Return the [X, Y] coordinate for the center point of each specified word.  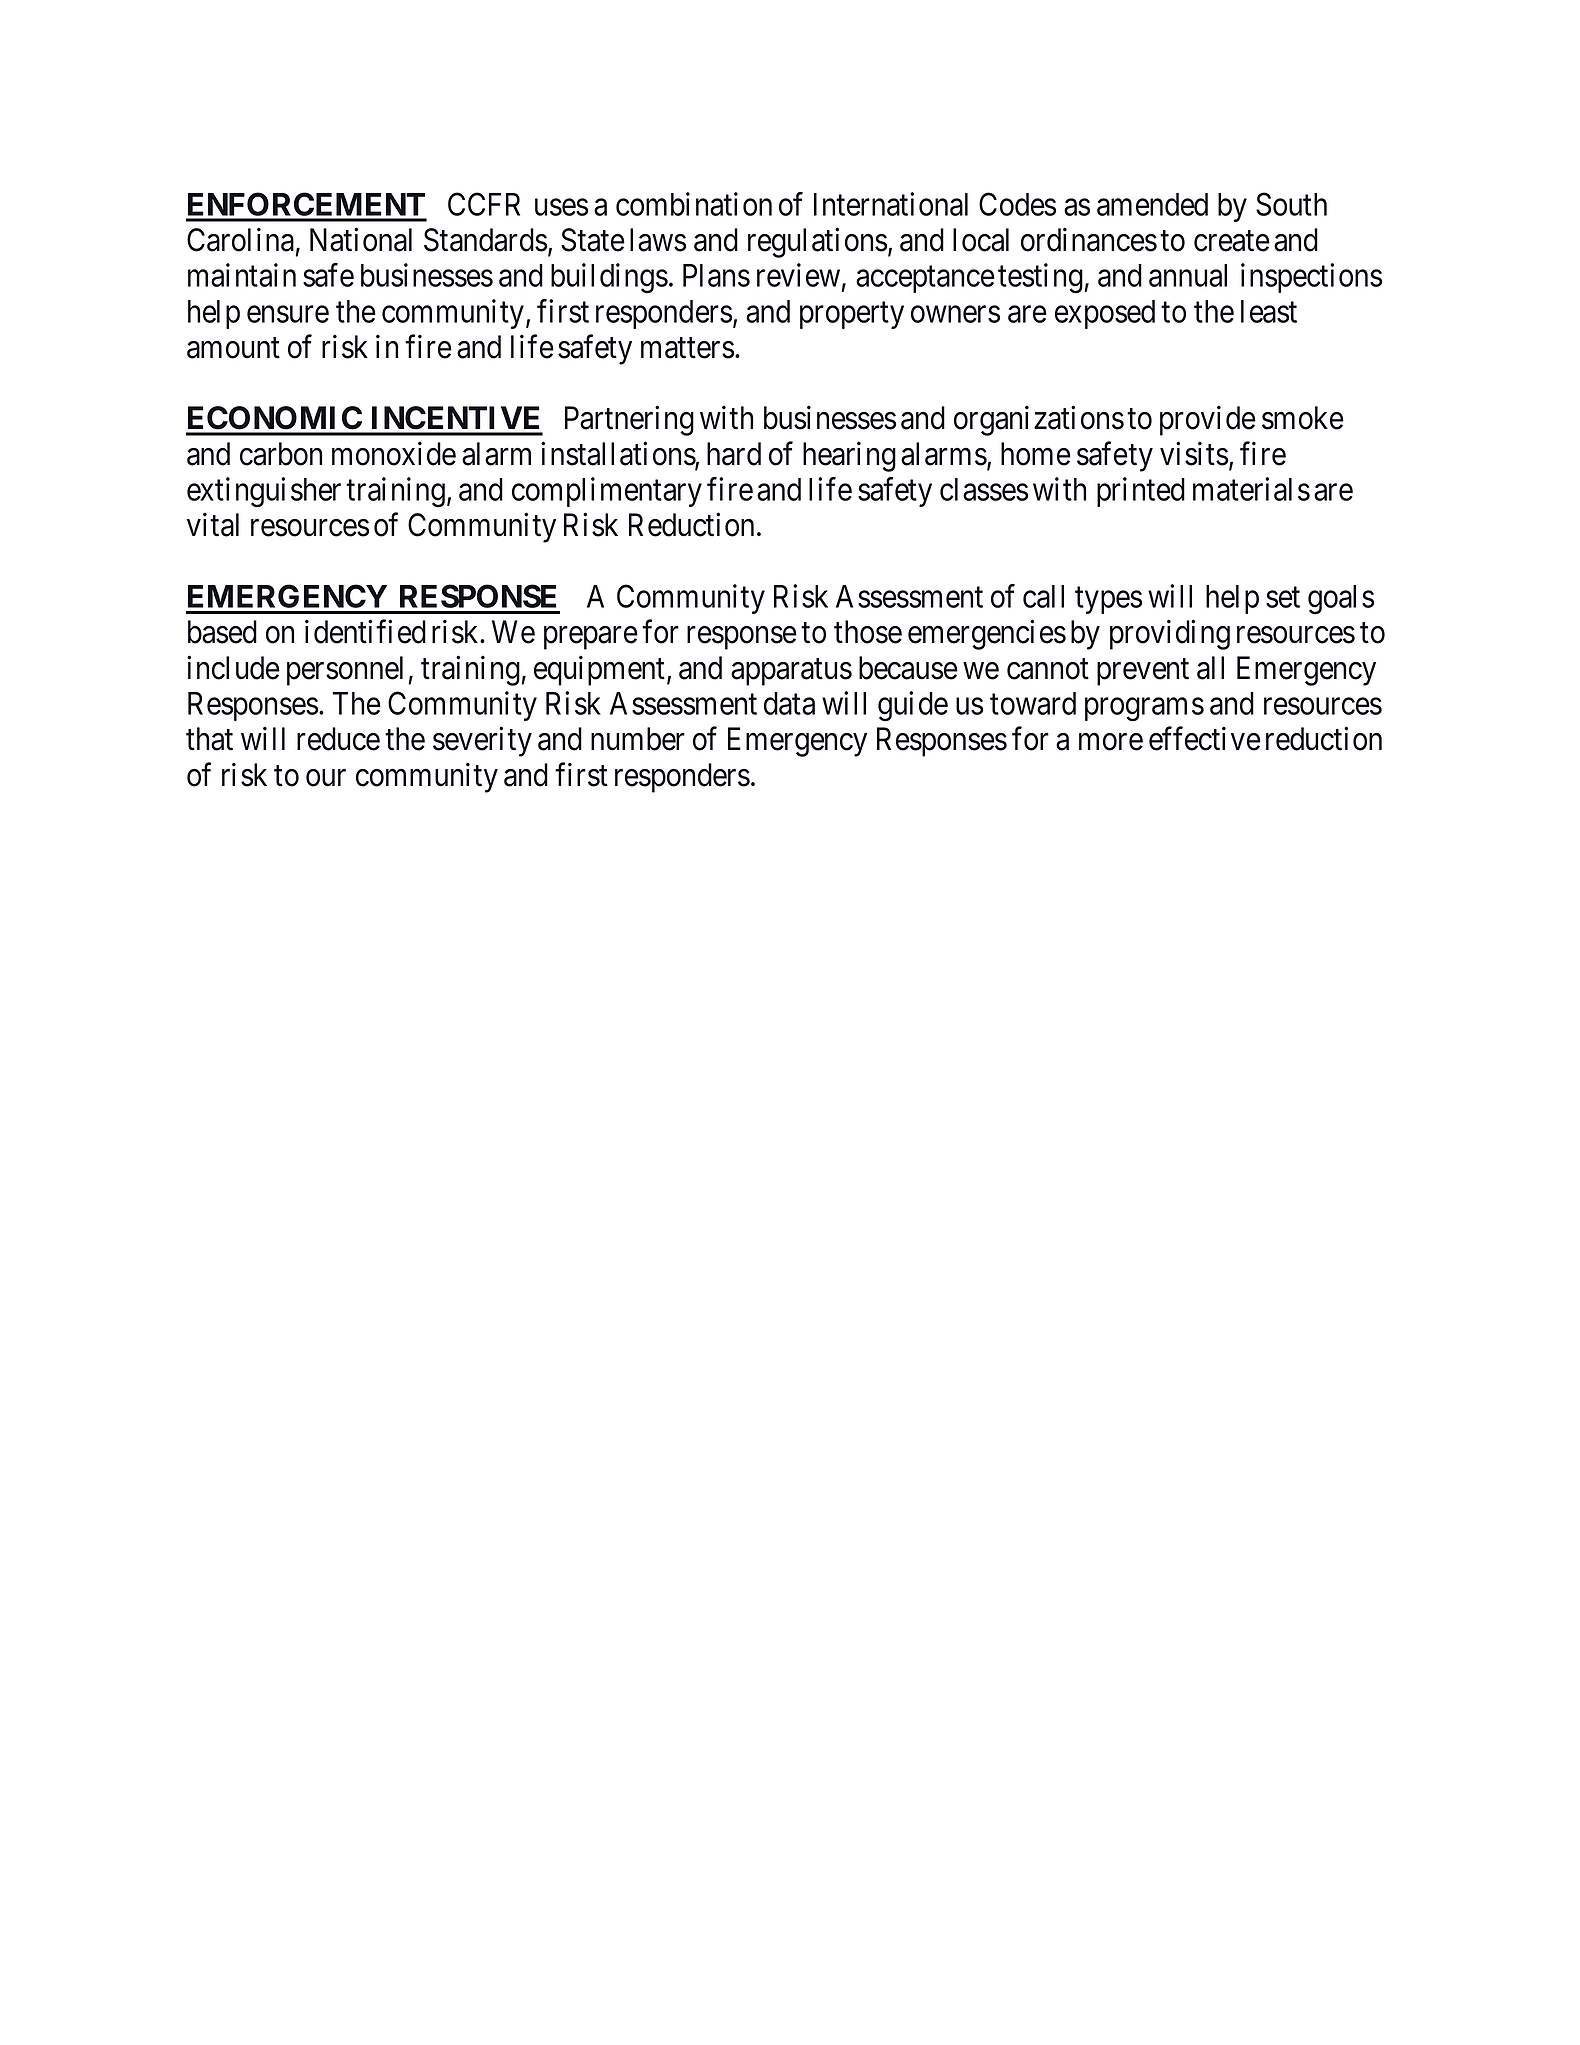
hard [734, 454]
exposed [1105, 314]
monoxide [394, 454]
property [852, 315]
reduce [338, 739]
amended [1152, 204]
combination [694, 204]
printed [1141, 492]
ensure [288, 314]
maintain [242, 275]
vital [213, 525]
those [868, 632]
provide [1208, 421]
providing [1170, 635]
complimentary [607, 492]
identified [365, 632]
